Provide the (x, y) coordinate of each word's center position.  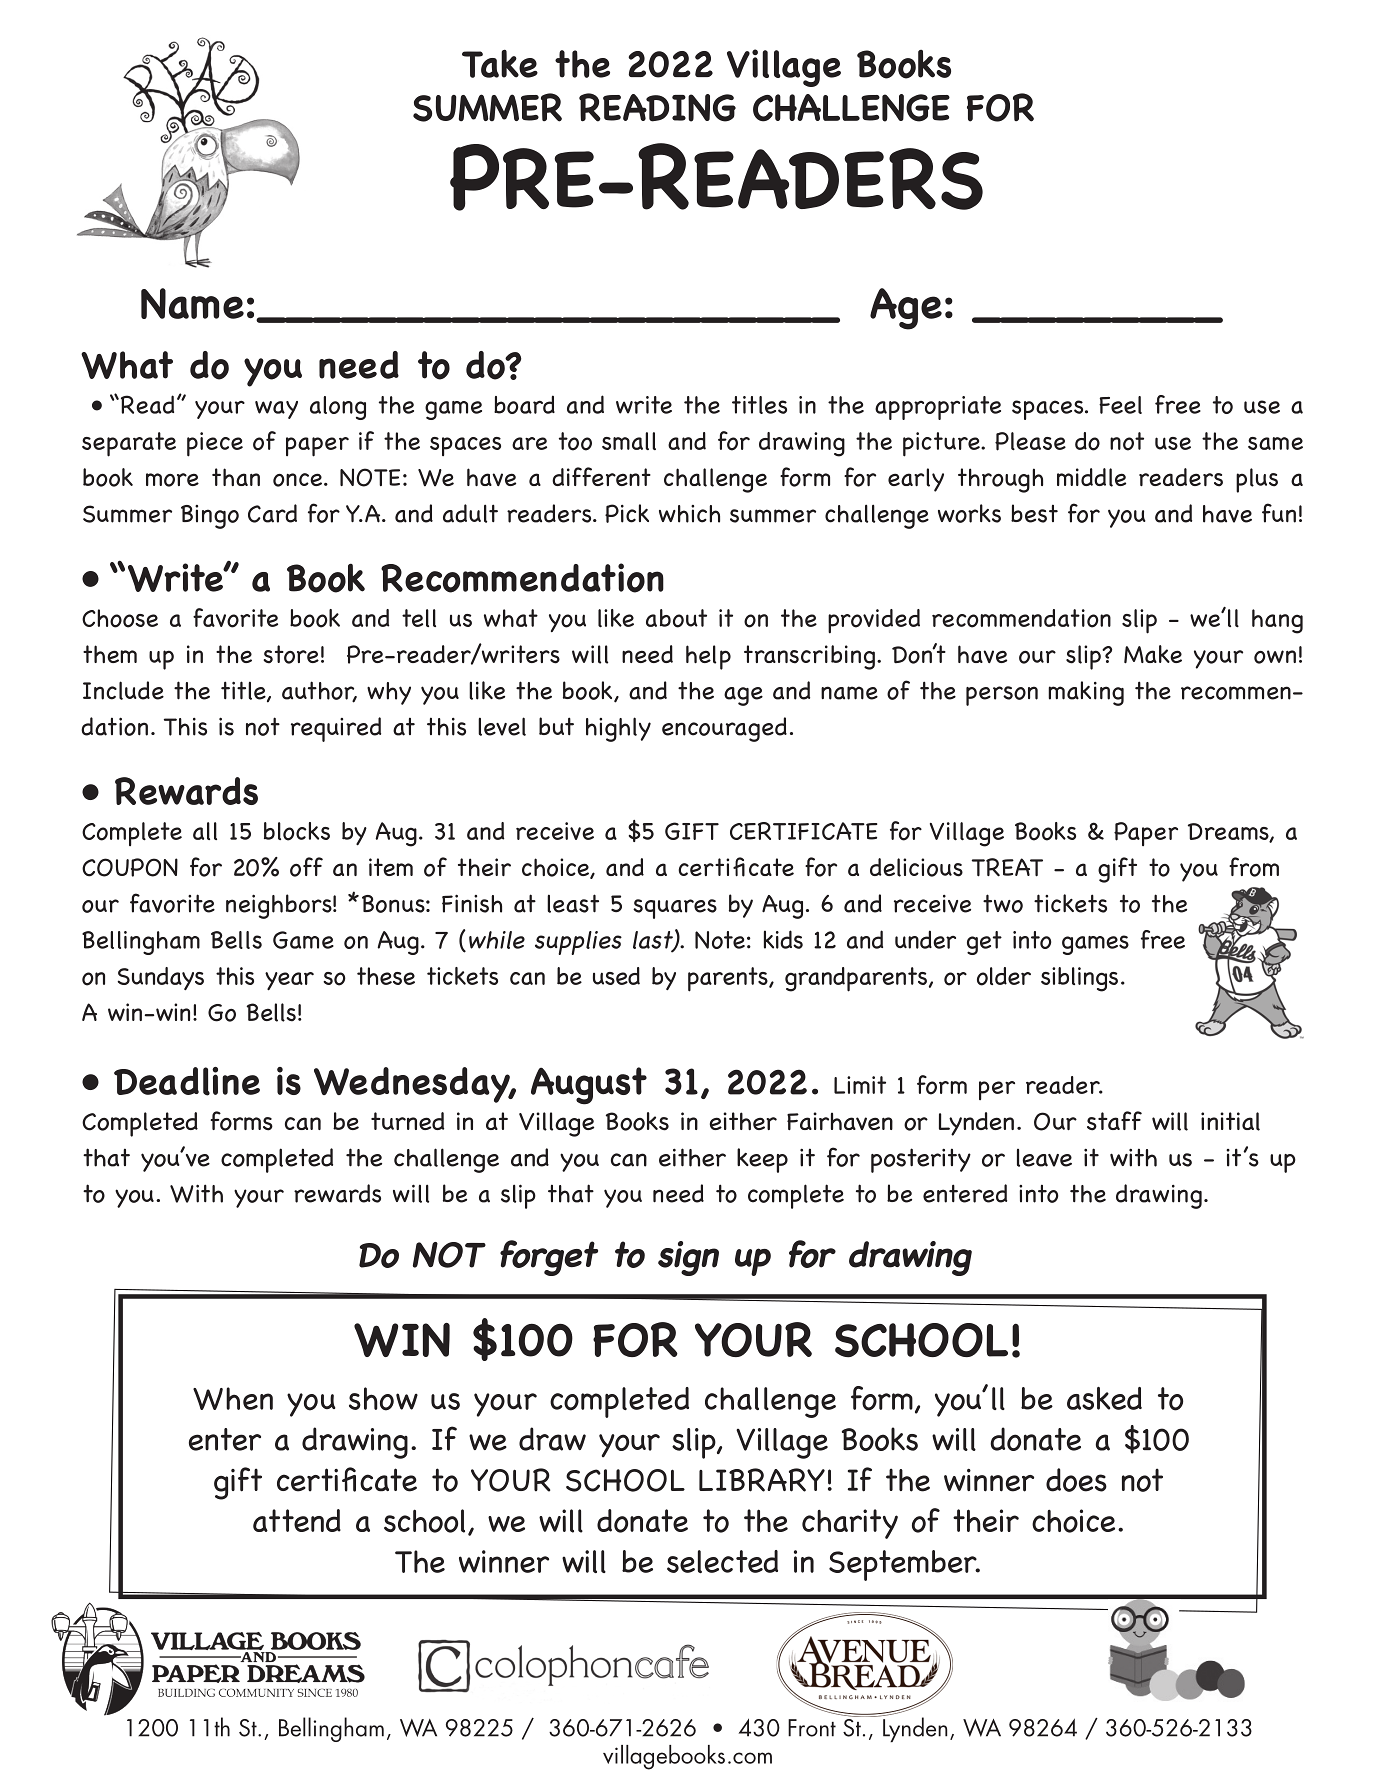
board (524, 404)
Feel (1120, 405)
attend (297, 1520)
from (1254, 867)
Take (500, 63)
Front (812, 1728)
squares (675, 909)
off (306, 867)
